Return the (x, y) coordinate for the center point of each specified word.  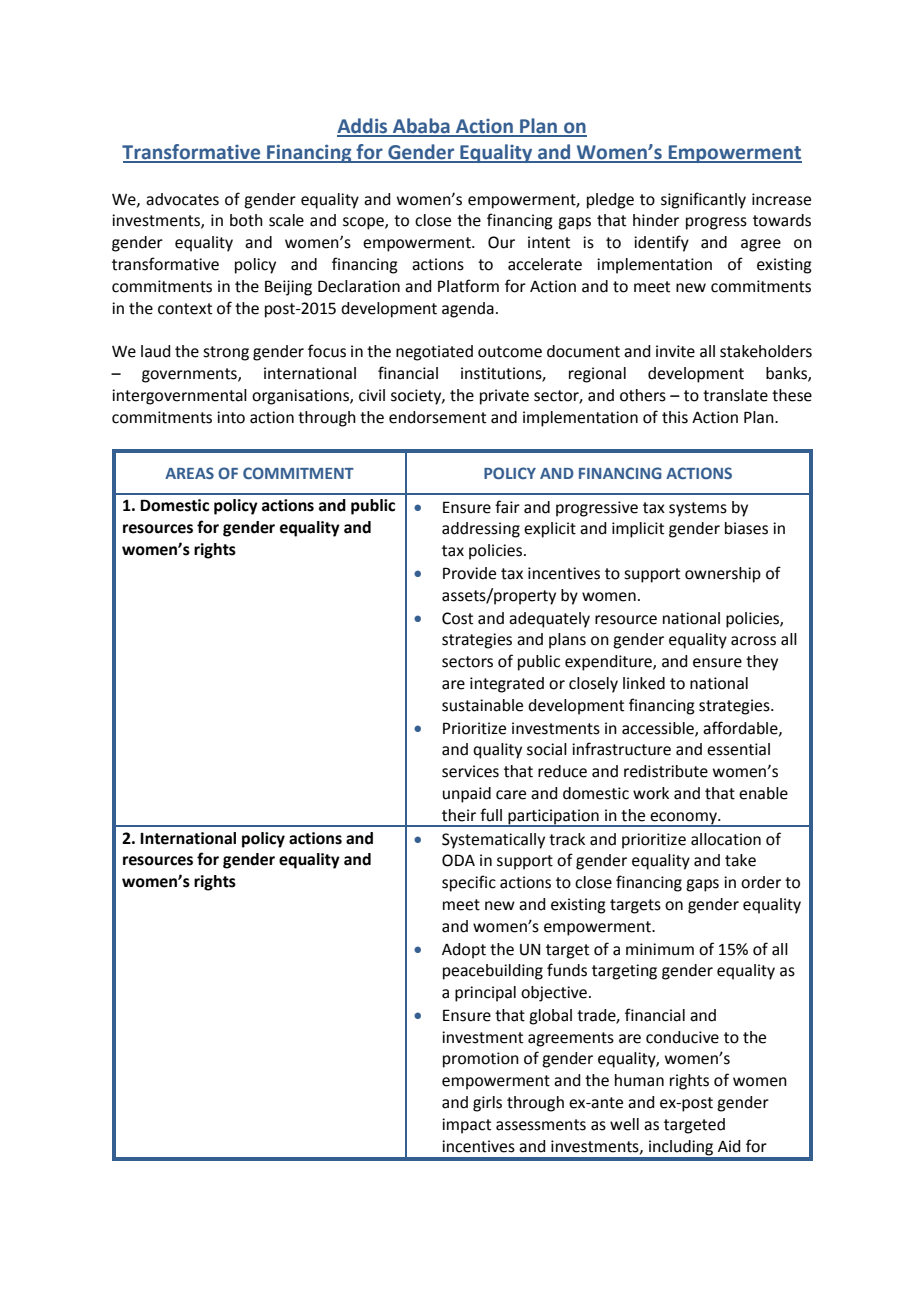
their (459, 815)
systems (698, 509)
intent (549, 242)
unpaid (467, 795)
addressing (481, 530)
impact (466, 1126)
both (246, 220)
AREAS (189, 473)
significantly (703, 200)
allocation (726, 839)
